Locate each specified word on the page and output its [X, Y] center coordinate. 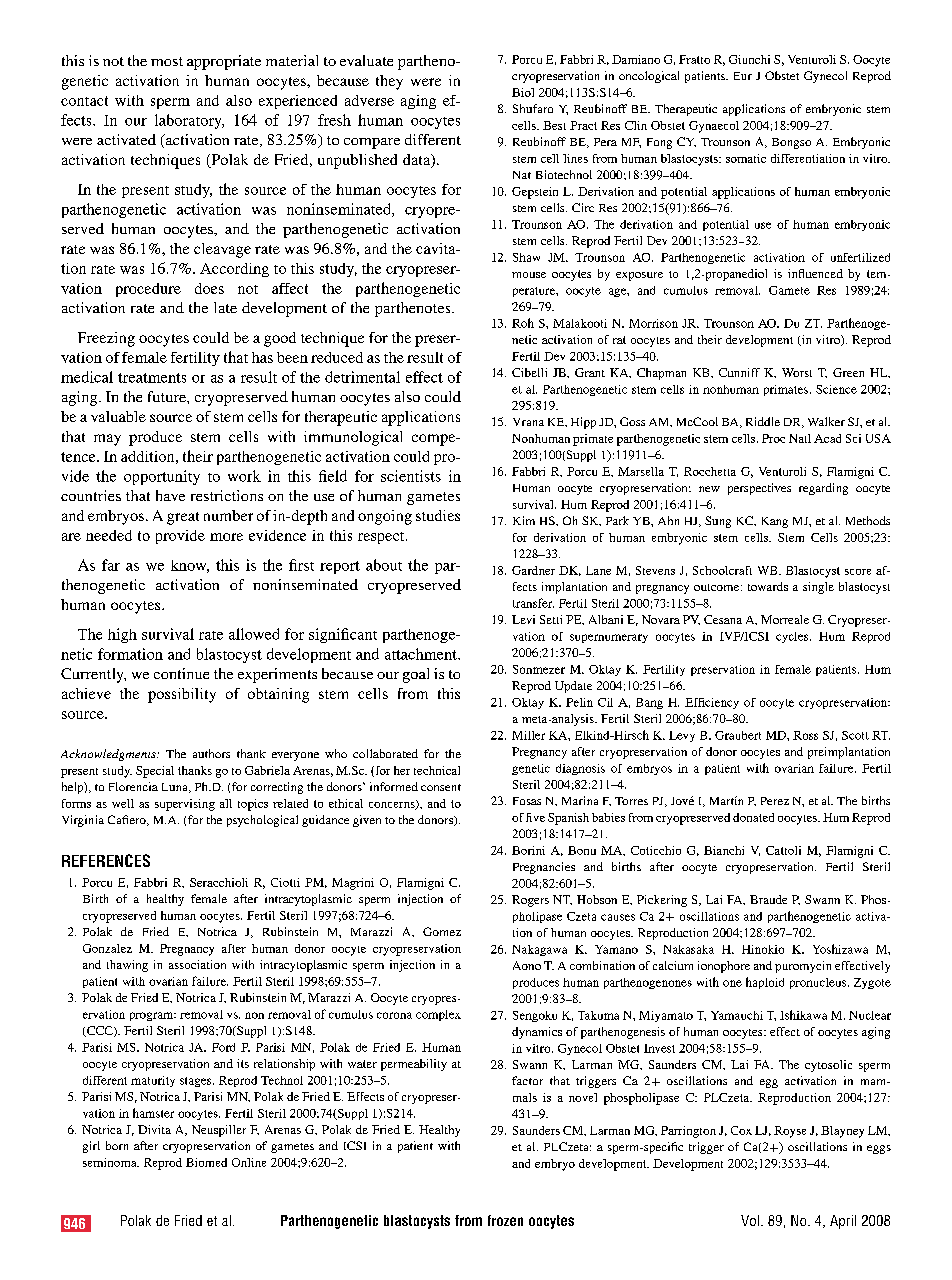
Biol [523, 92]
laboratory [189, 121]
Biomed [206, 1162]
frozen [505, 1220]
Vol [750, 1220]
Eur [743, 76]
